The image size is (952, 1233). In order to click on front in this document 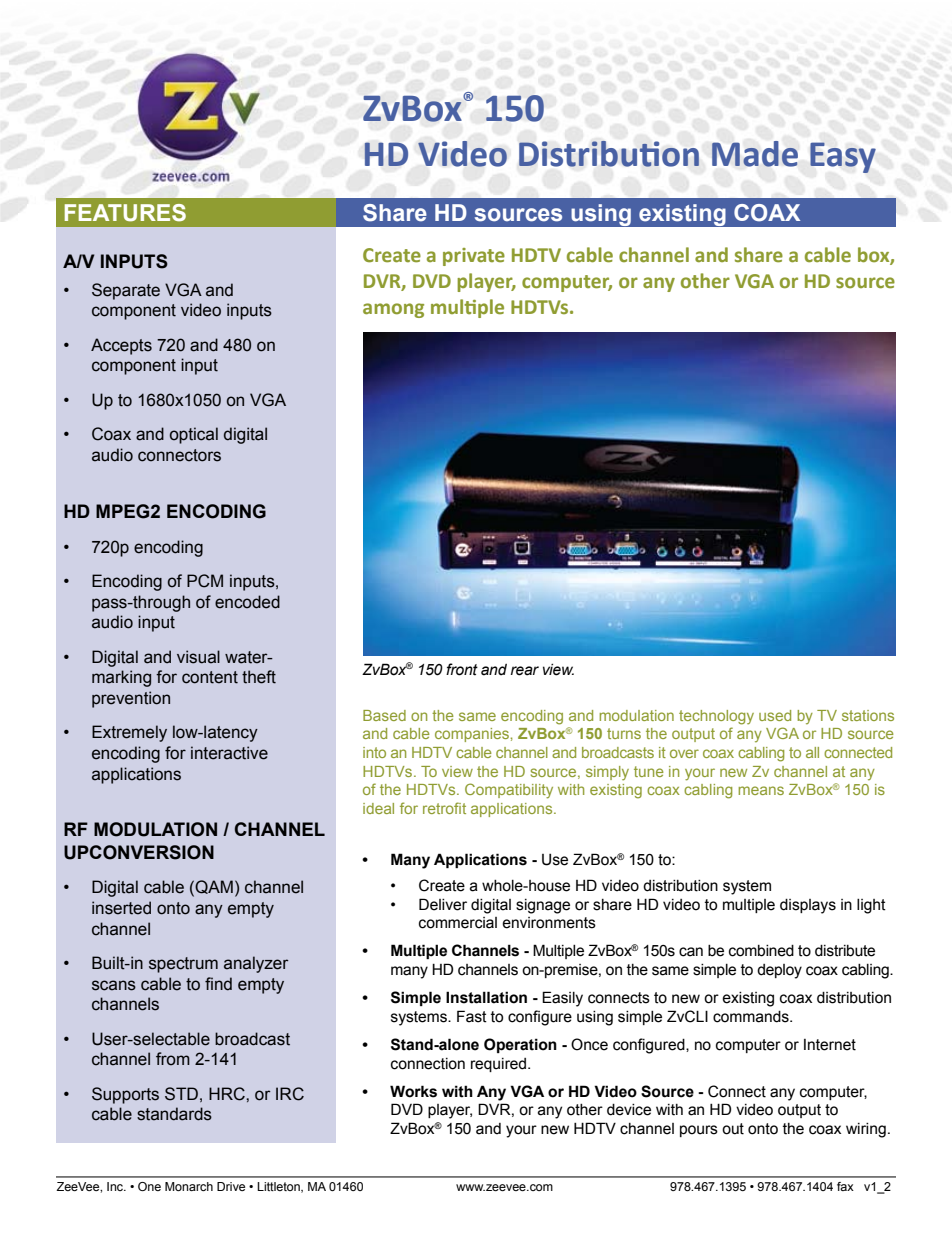, I will do `click(462, 669)`.
